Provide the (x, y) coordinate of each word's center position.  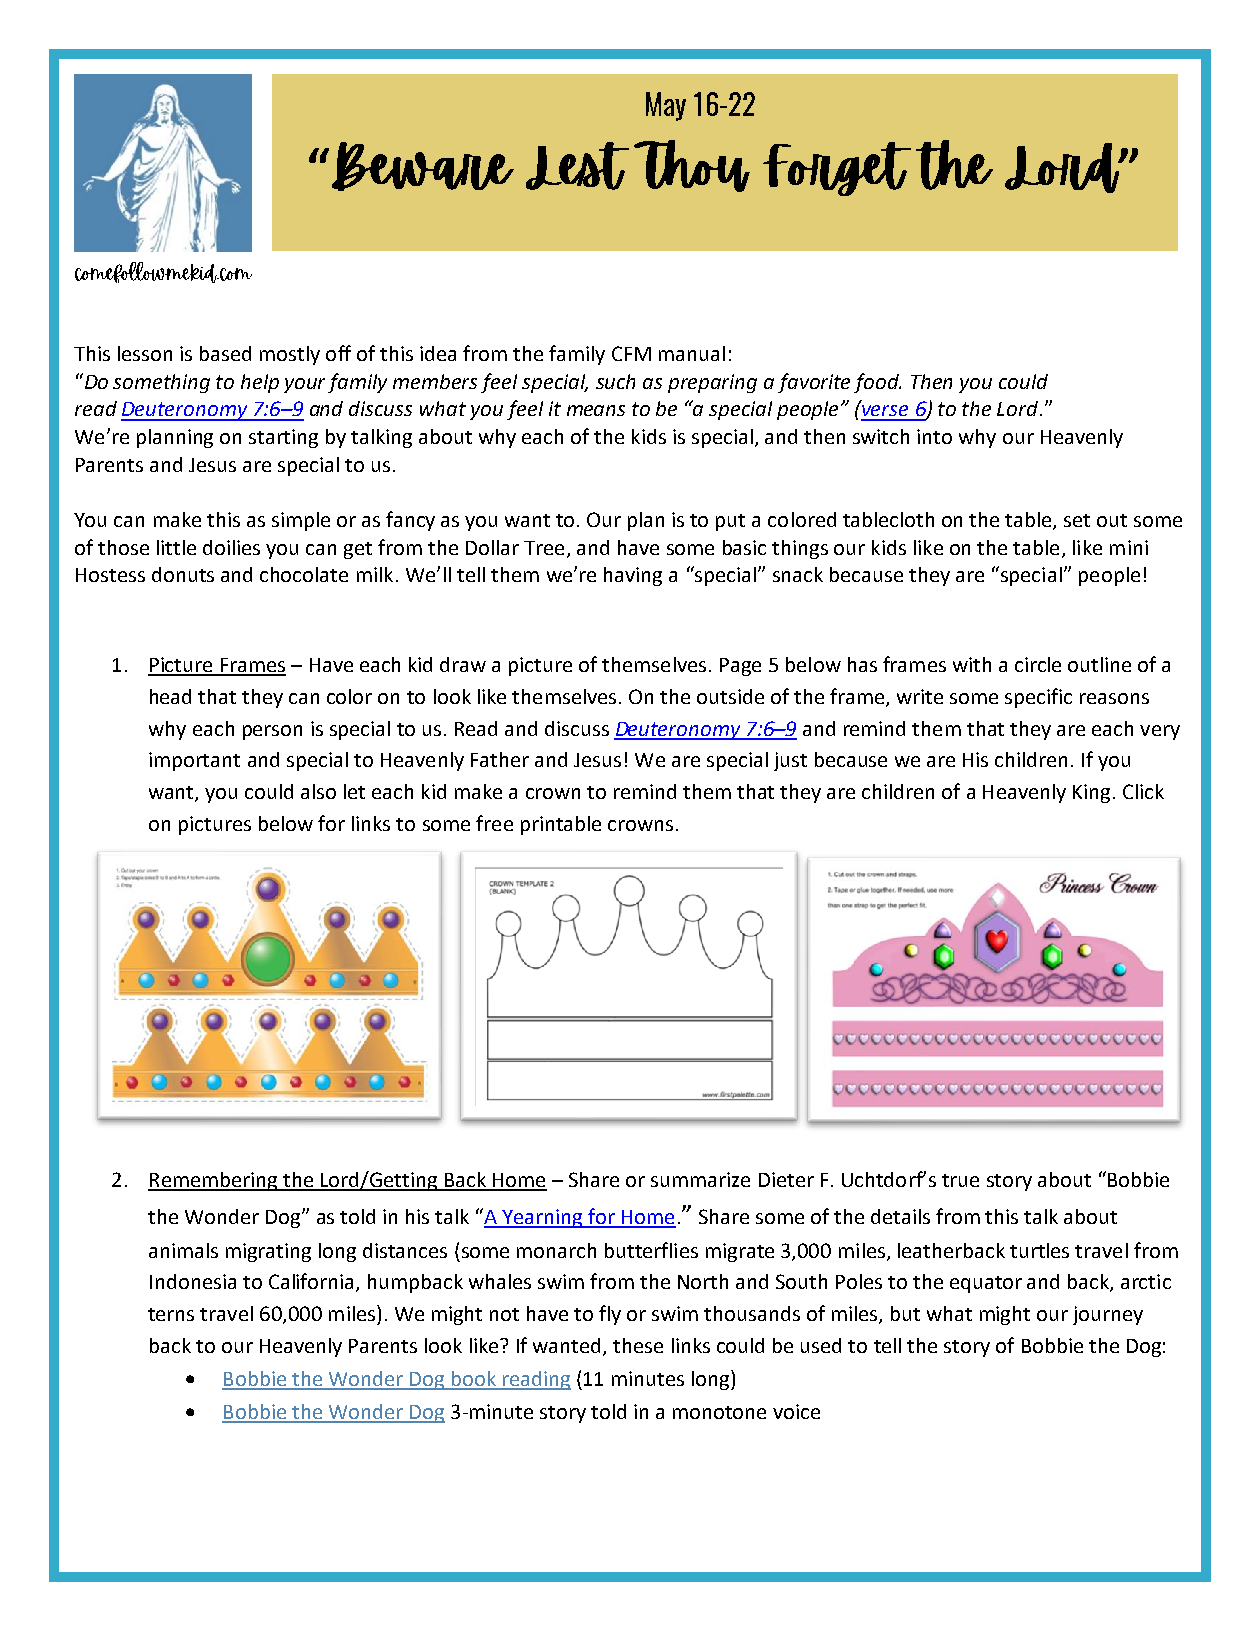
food (877, 383)
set (1077, 520)
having (633, 576)
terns (171, 1314)
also (318, 791)
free (494, 823)
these (638, 1345)
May (666, 106)
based (225, 353)
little (176, 547)
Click (1143, 791)
